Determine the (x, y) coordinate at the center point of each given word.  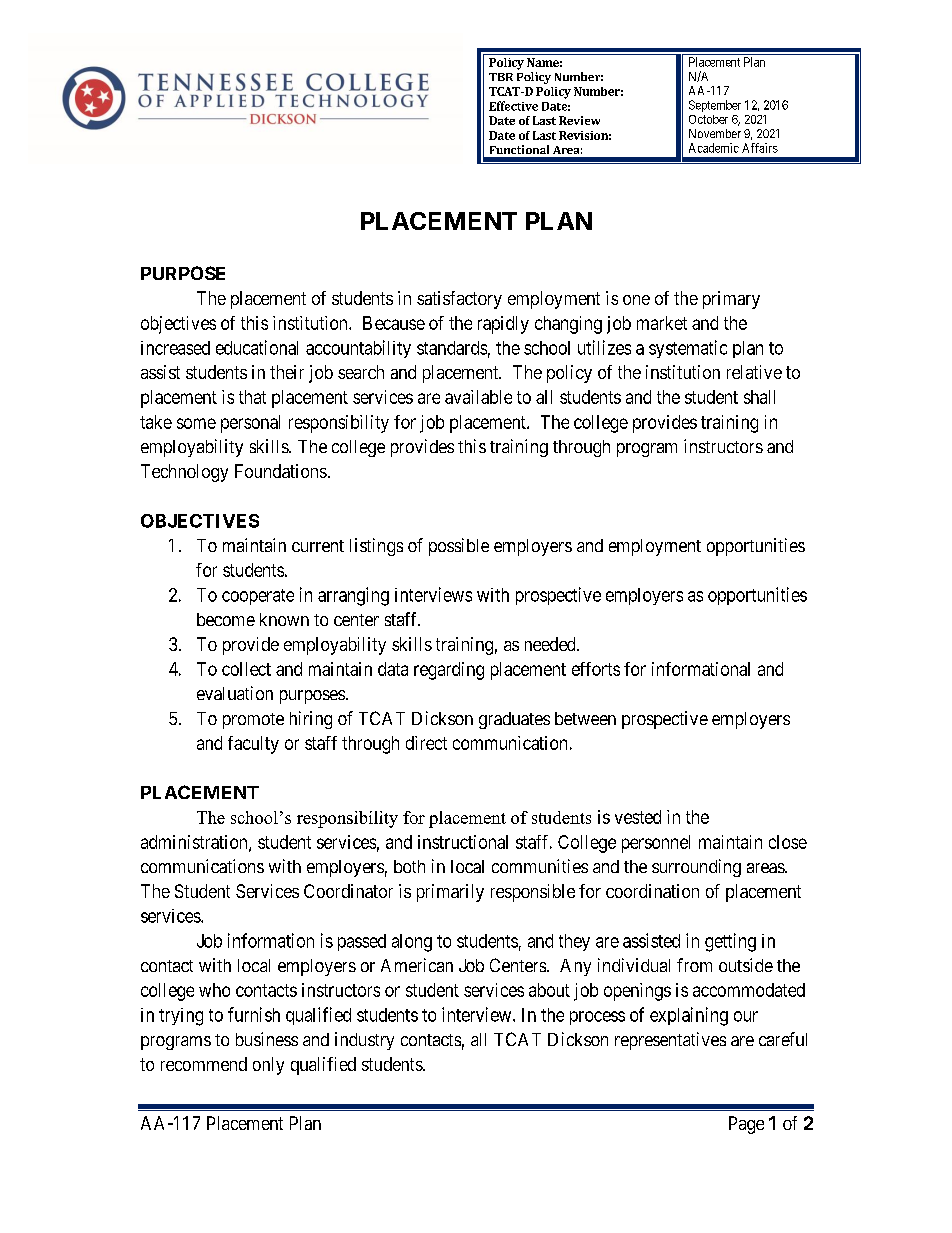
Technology (184, 473)
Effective (513, 106)
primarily (450, 893)
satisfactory (459, 300)
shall (759, 397)
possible (459, 547)
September (715, 106)
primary (731, 300)
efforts (596, 669)
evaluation (235, 693)
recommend (204, 1064)
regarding (449, 671)
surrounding (696, 868)
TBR (501, 77)
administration (195, 843)
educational (257, 347)
